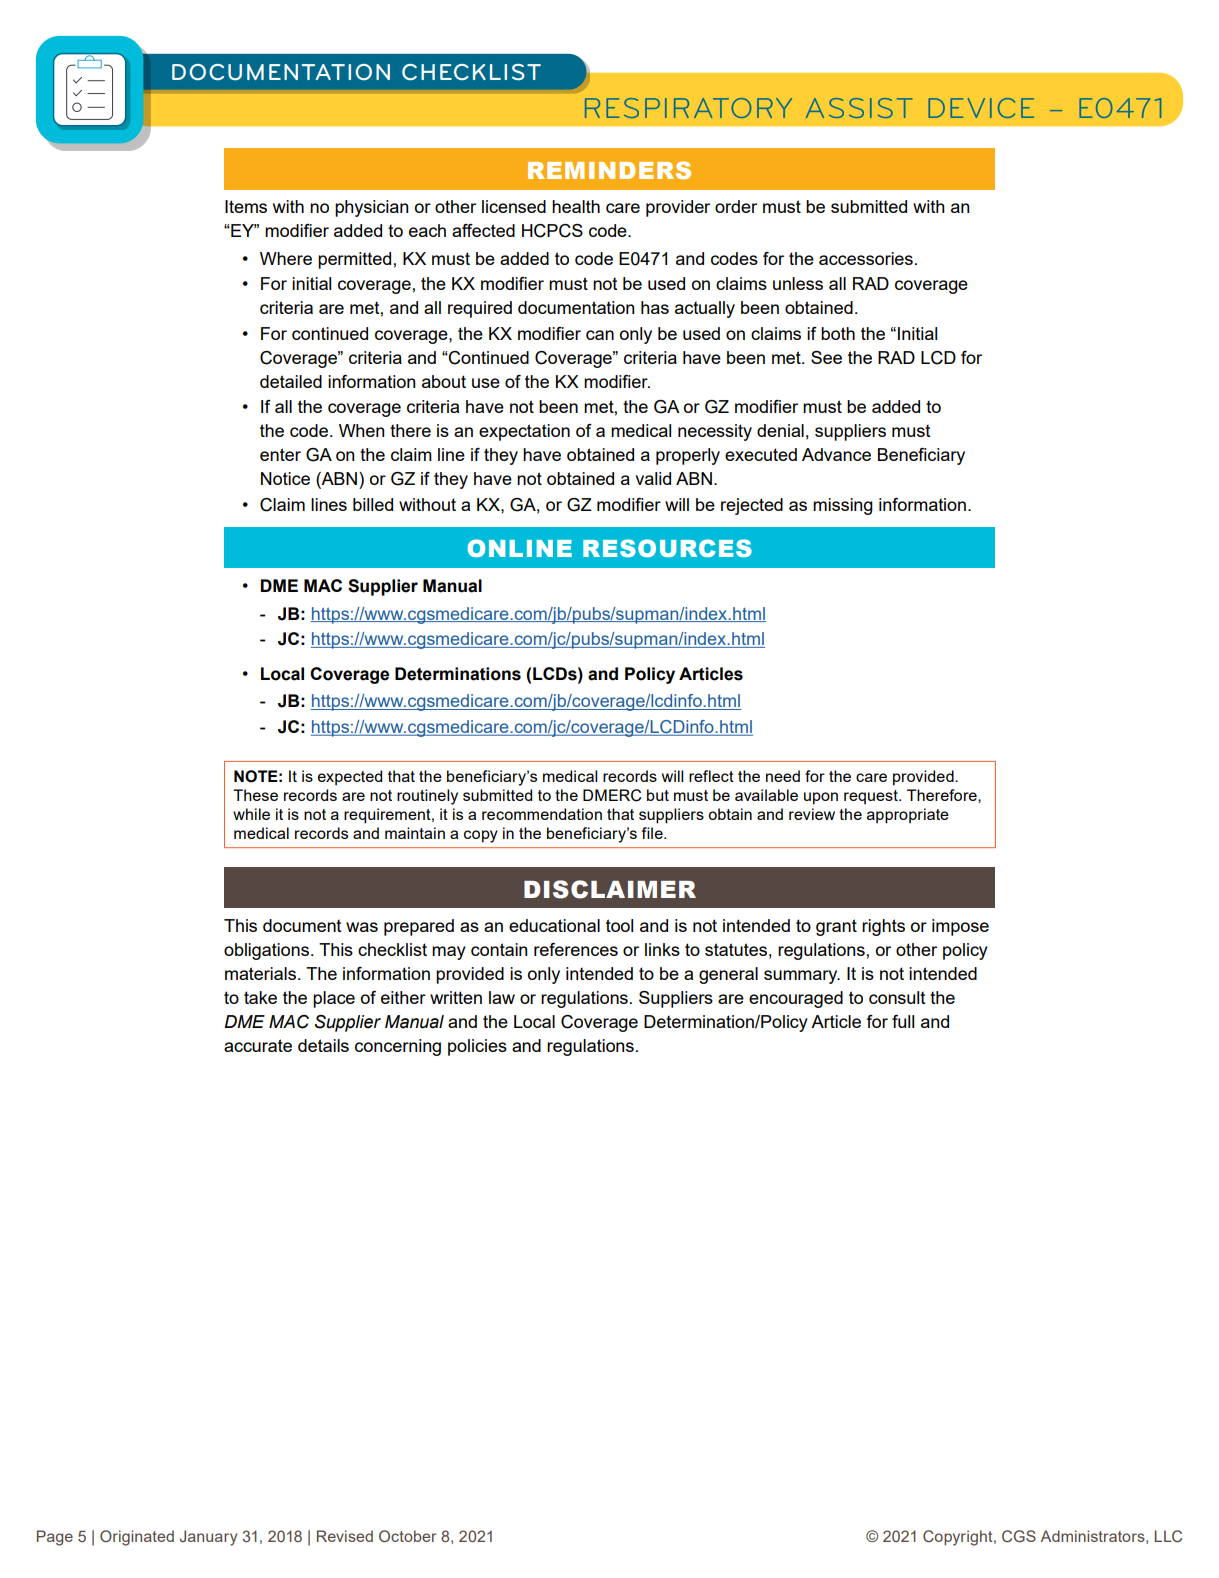  I want to click on appropriate, so click(908, 816).
